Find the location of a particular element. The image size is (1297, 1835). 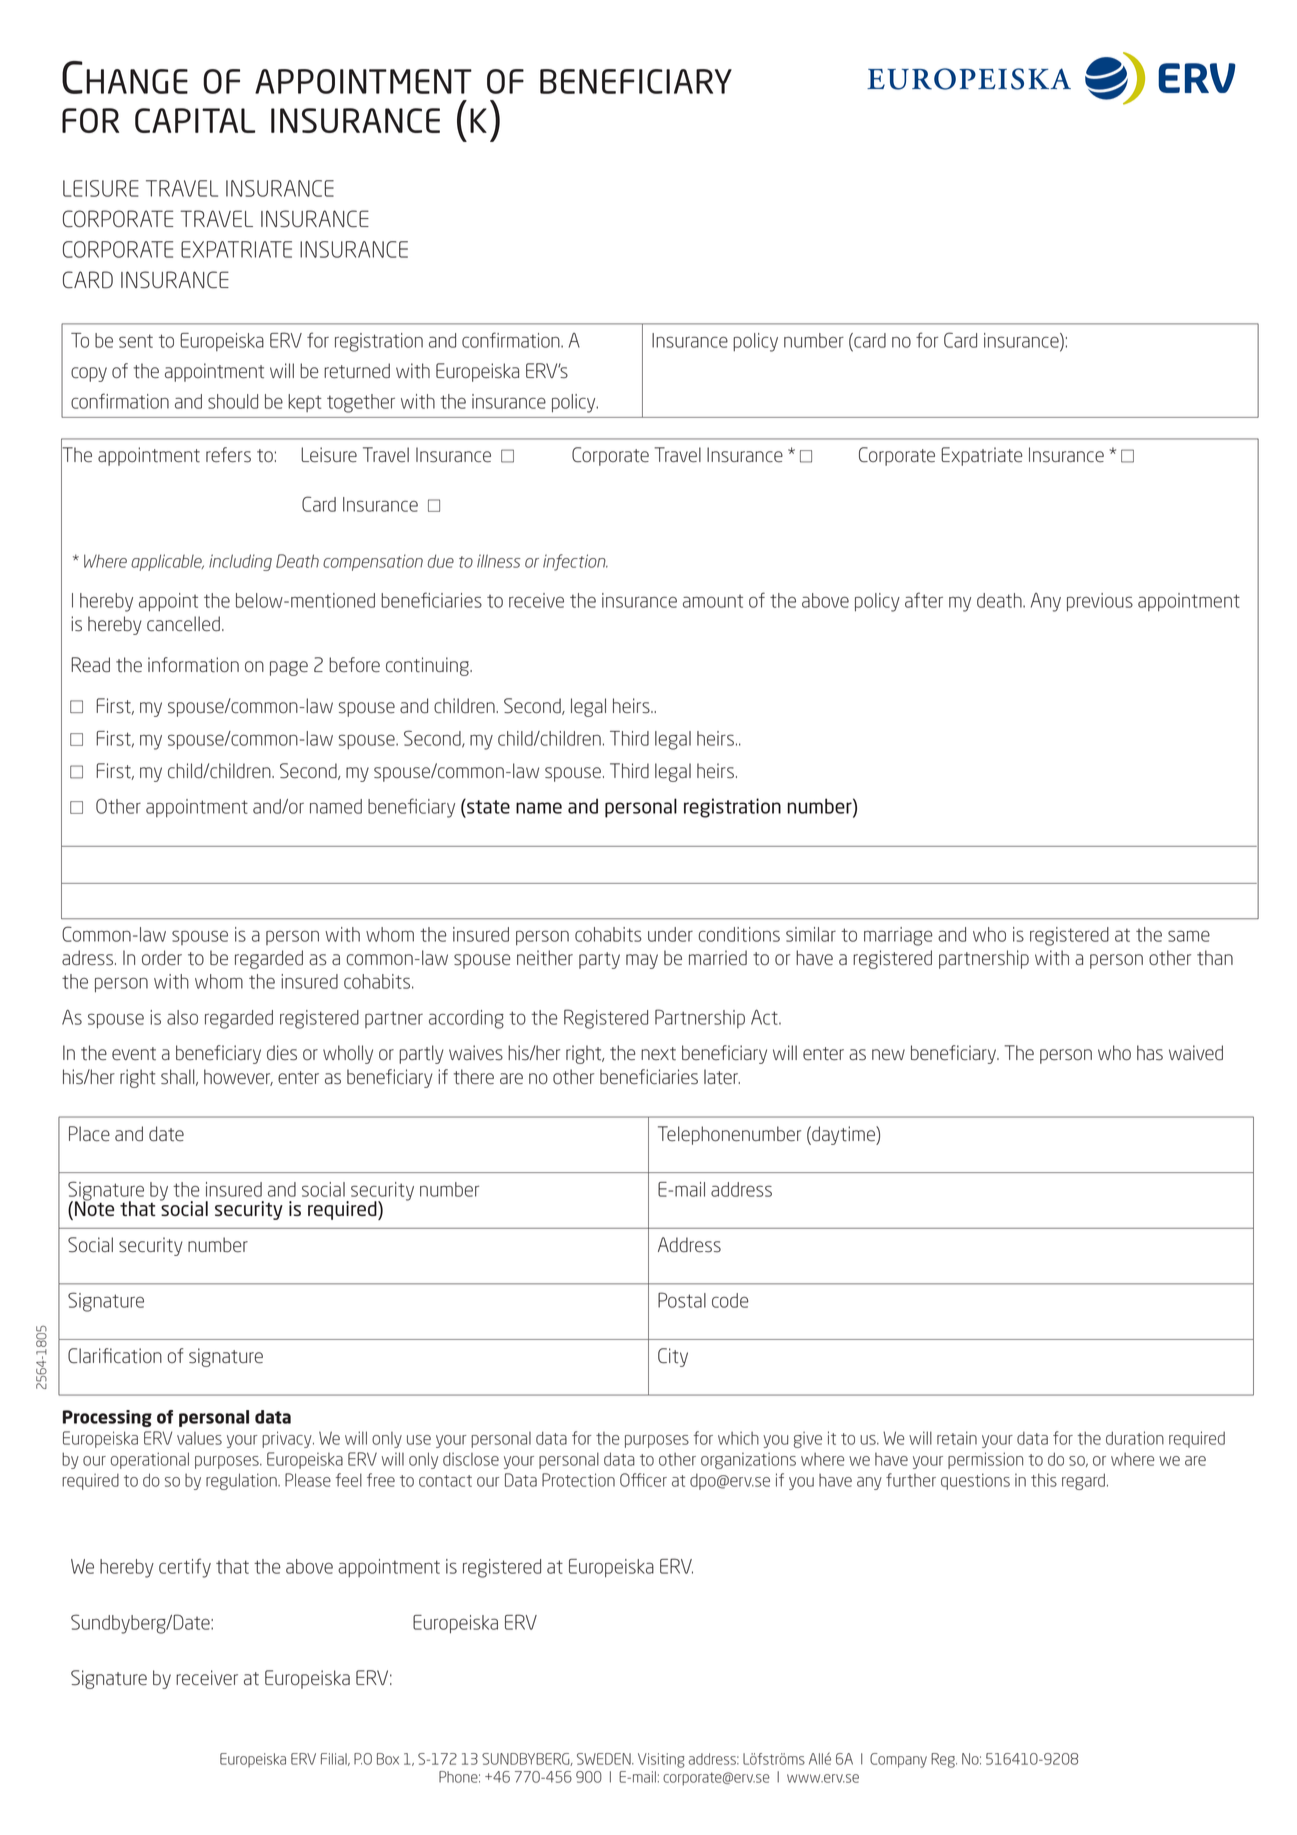

Visiting is located at coordinates (661, 1760).
